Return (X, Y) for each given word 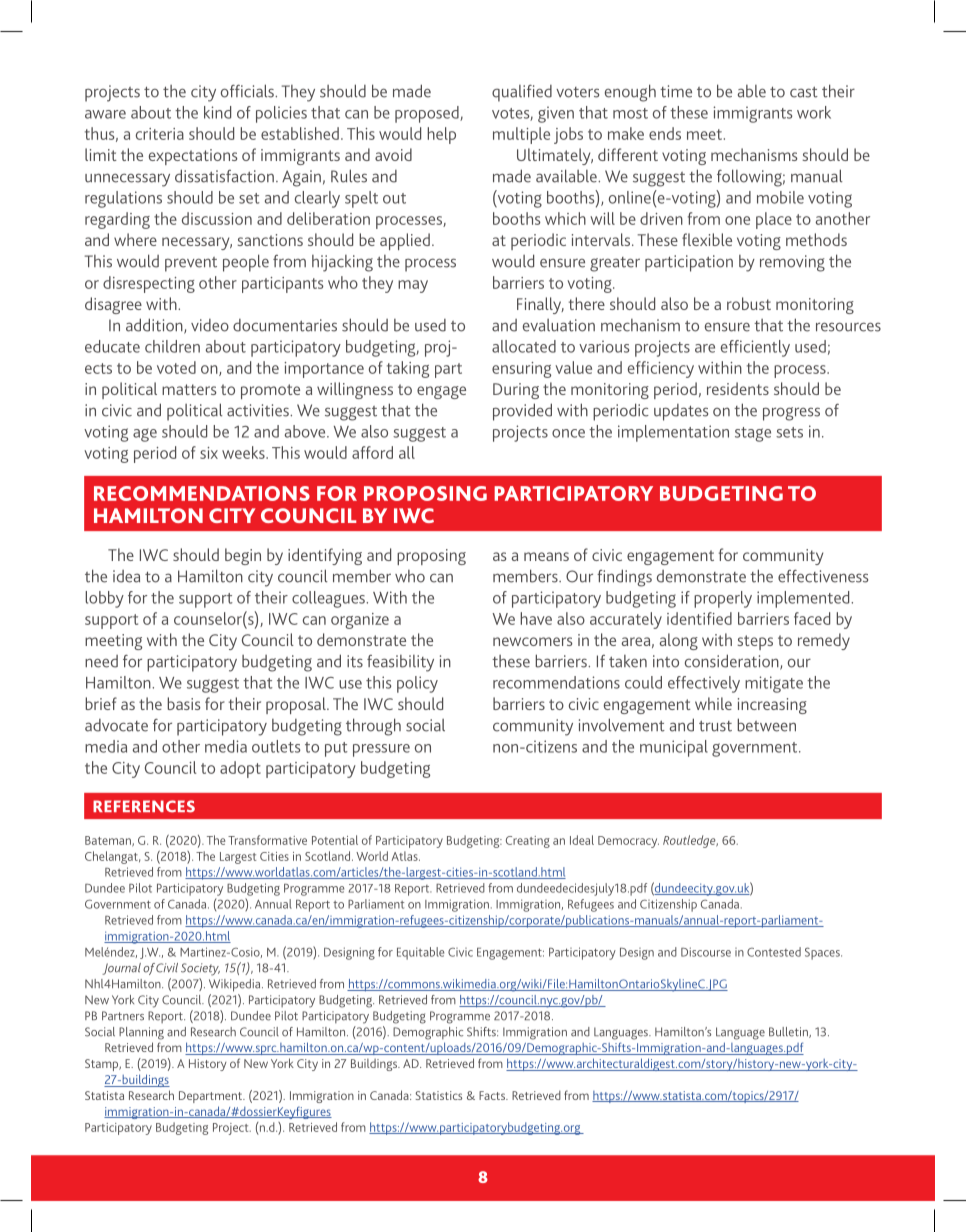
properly (723, 599)
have (536, 618)
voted (176, 367)
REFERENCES (144, 806)
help (441, 135)
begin (243, 556)
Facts (493, 1095)
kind (217, 112)
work (814, 112)
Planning (141, 1033)
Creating (528, 842)
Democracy (628, 842)
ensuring (521, 370)
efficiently (755, 348)
